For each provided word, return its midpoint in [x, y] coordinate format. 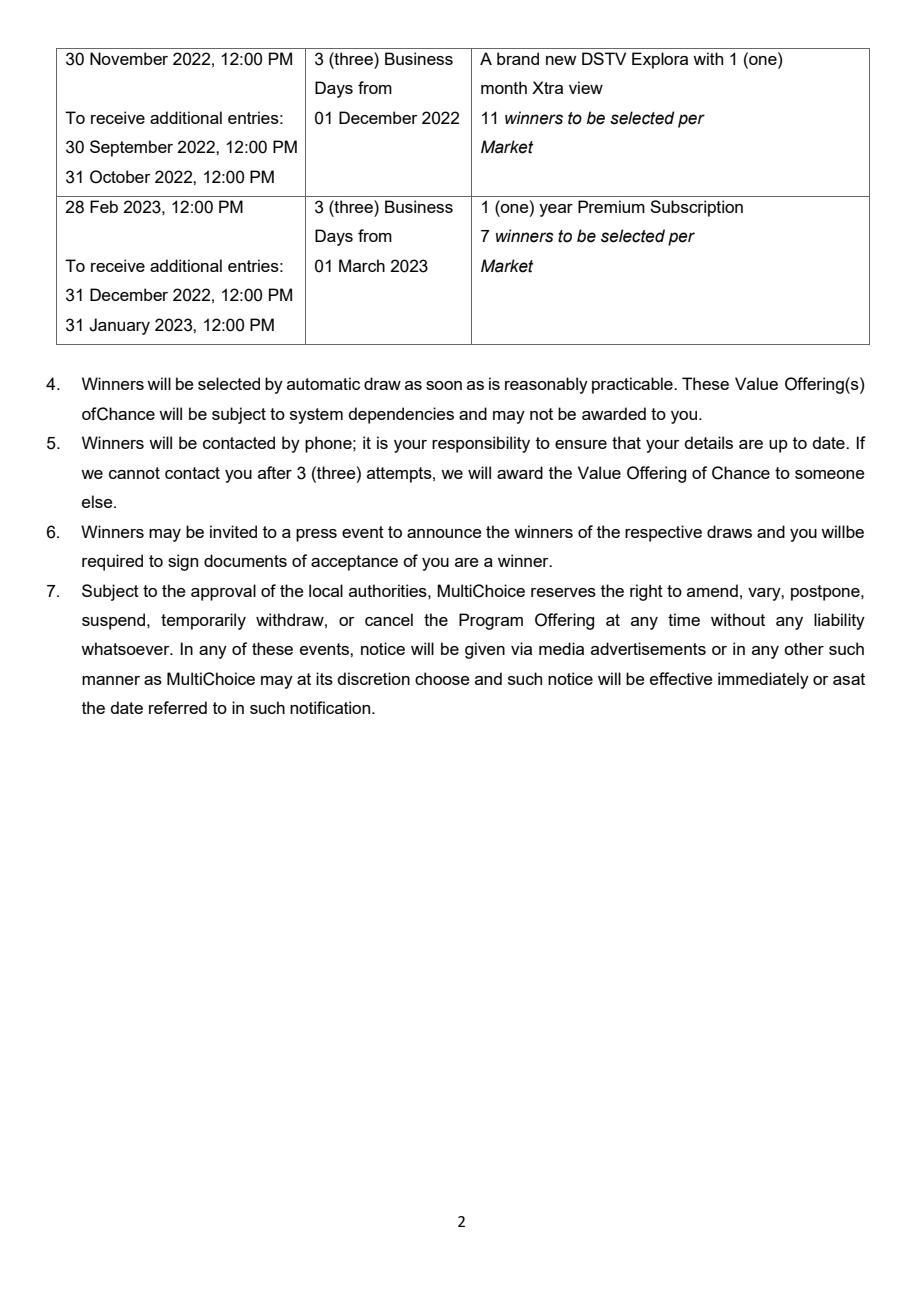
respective [663, 533]
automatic [323, 383]
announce [444, 533]
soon [444, 385]
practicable [633, 385]
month [504, 87]
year [556, 210]
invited [233, 531]
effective [681, 678]
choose [442, 678]
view [586, 87]
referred [178, 707]
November [129, 58]
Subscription [696, 208]
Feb [104, 206]
